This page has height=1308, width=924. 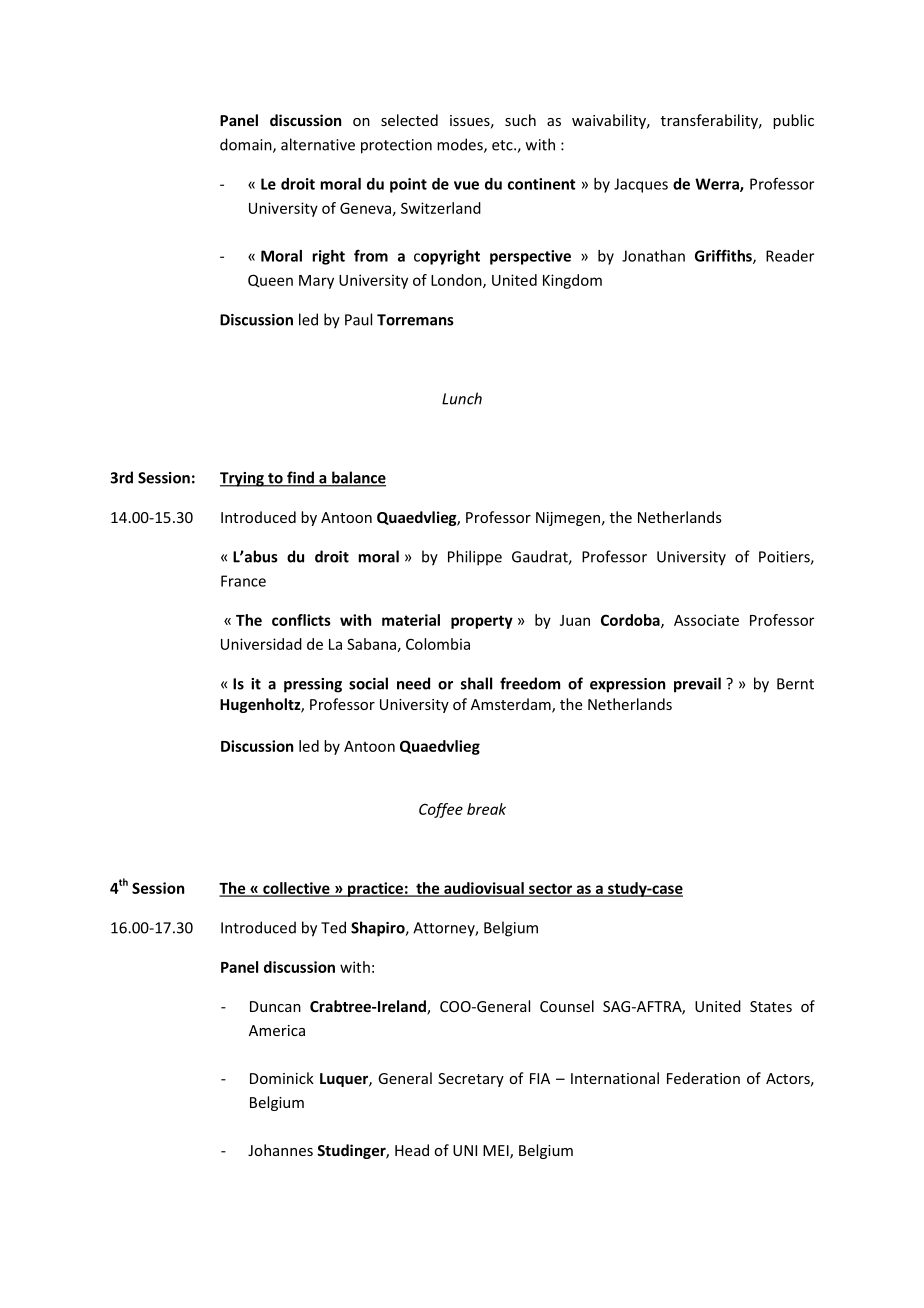 What do you see at coordinates (318, 144) in the page?
I see `alternative` at bounding box center [318, 144].
